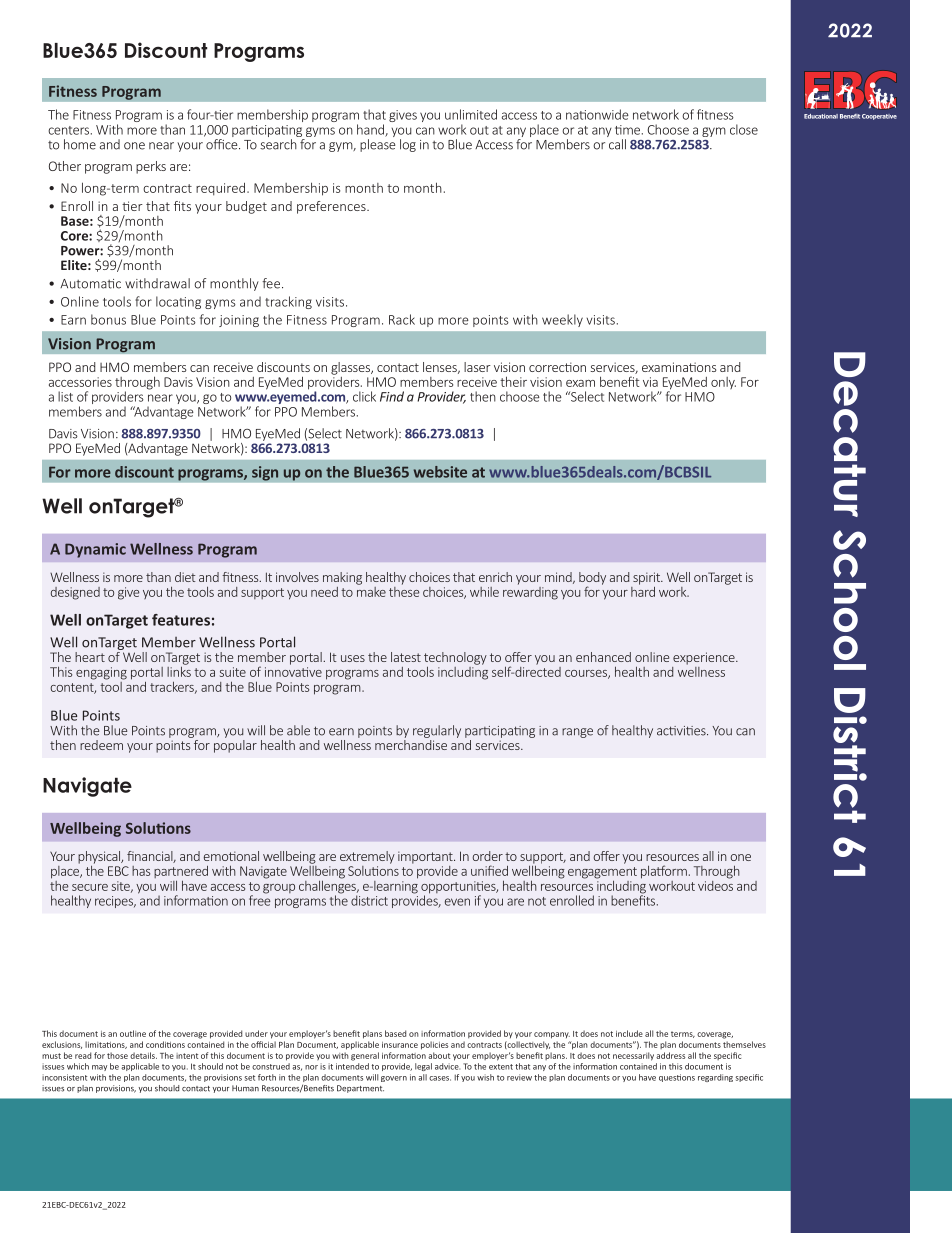 The image size is (952, 1233). I want to click on insurance, so click(400, 1045).
